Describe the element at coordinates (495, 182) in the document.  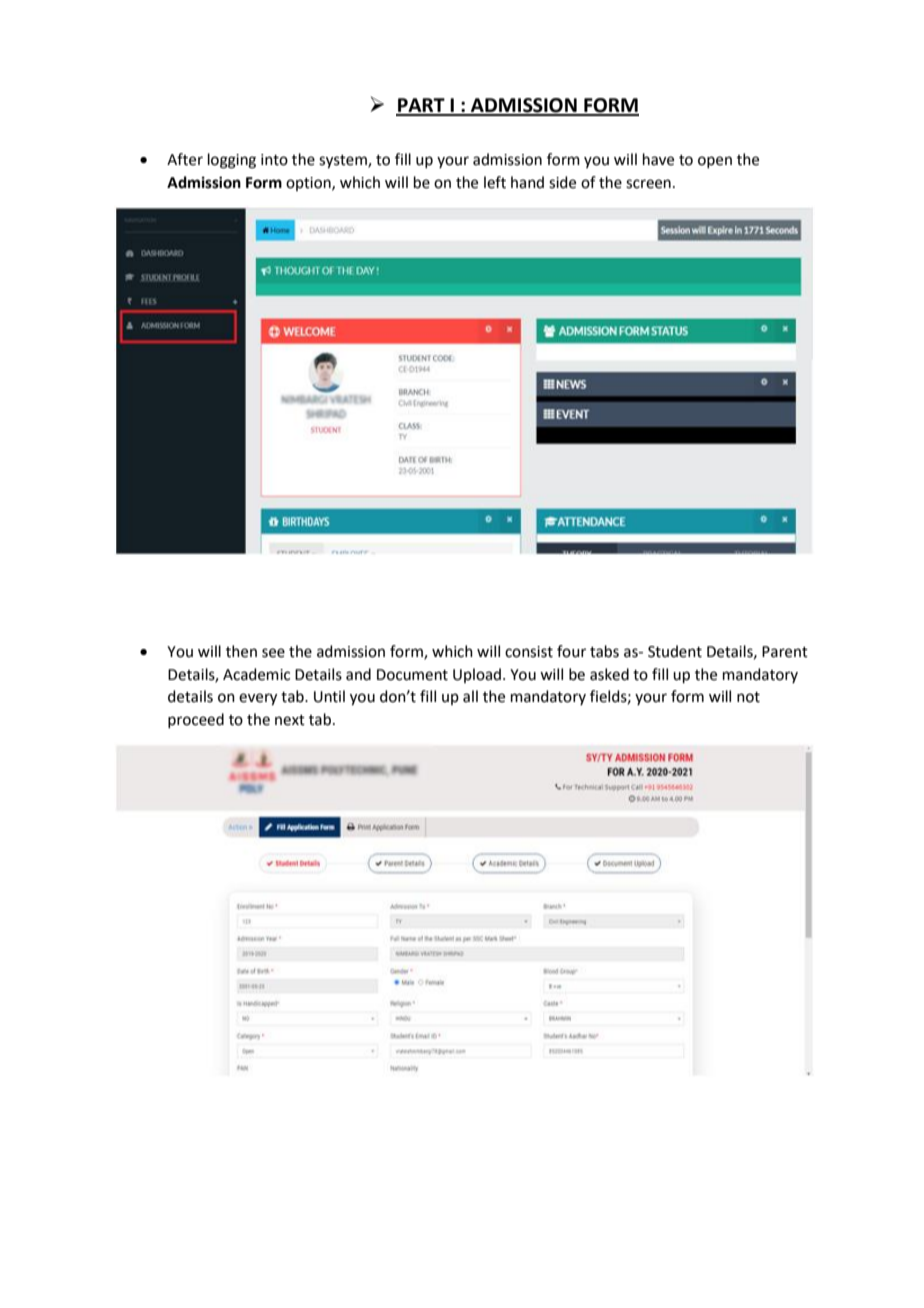
I see `left` at that location.
